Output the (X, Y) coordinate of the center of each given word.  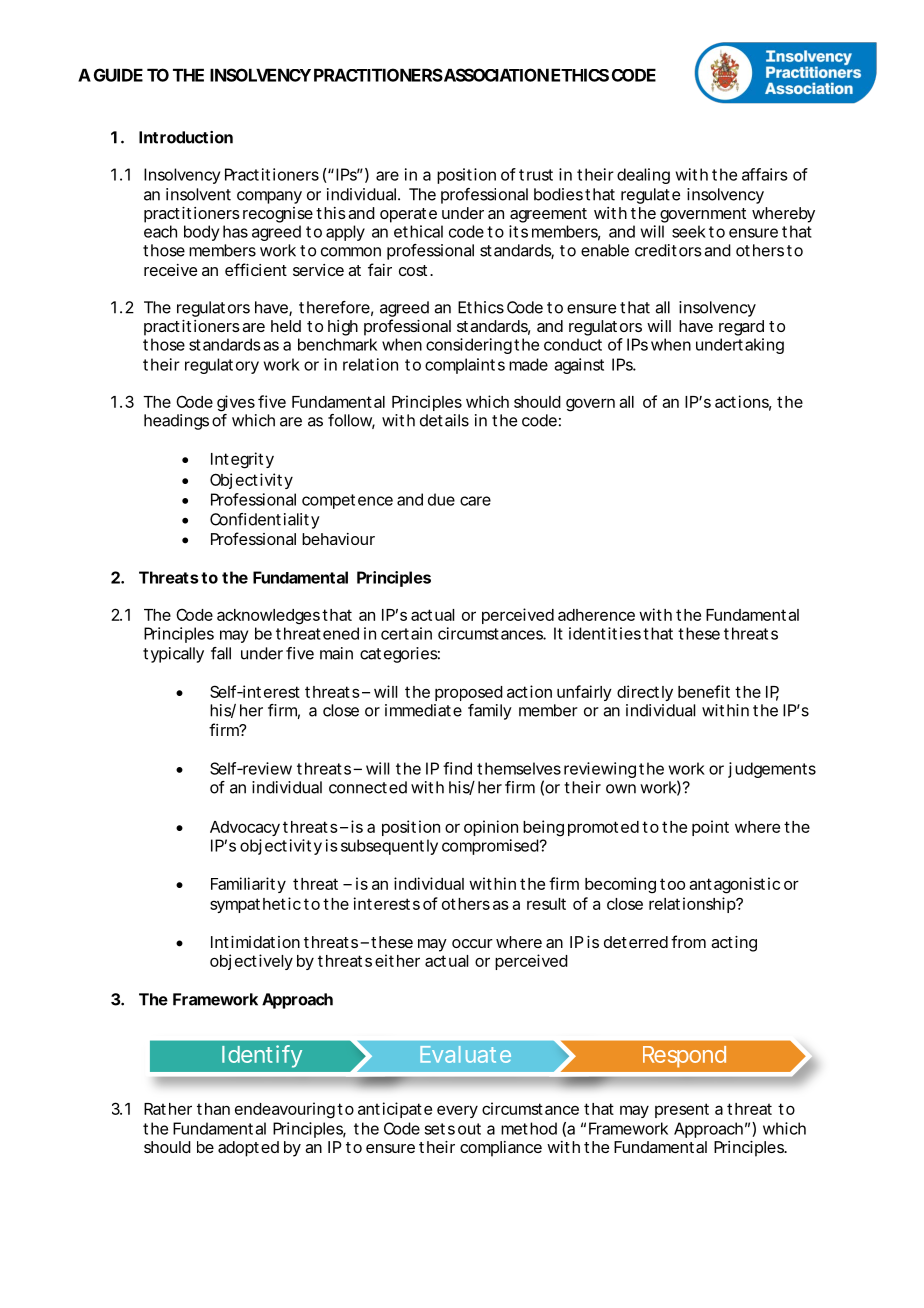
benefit (704, 691)
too (672, 884)
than (213, 1109)
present (682, 1110)
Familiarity (248, 885)
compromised (490, 847)
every (457, 1111)
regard (741, 328)
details (444, 420)
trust (536, 175)
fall (221, 653)
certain (406, 633)
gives (236, 403)
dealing (643, 176)
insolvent (198, 194)
